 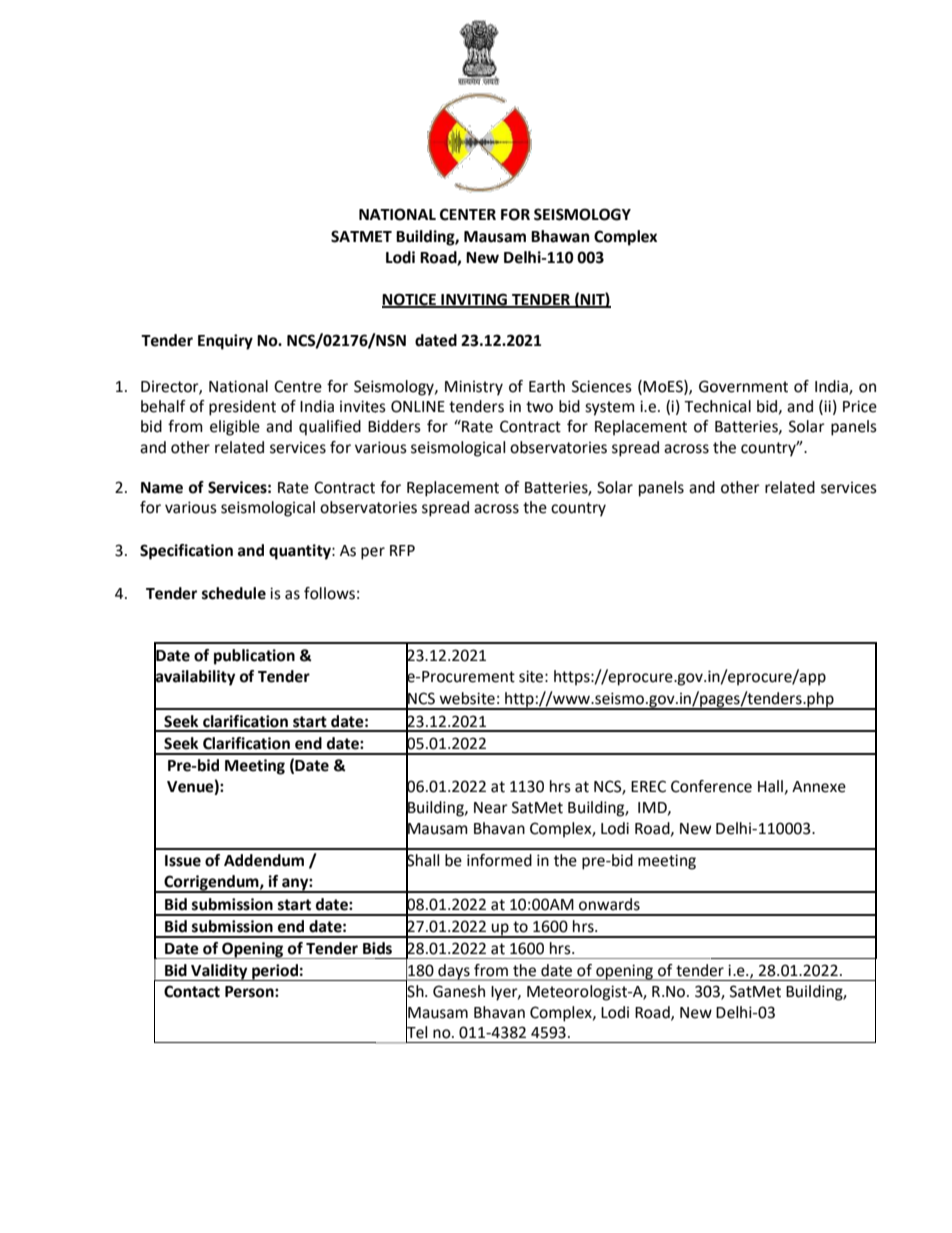 I want to click on Near, so click(x=491, y=808).
